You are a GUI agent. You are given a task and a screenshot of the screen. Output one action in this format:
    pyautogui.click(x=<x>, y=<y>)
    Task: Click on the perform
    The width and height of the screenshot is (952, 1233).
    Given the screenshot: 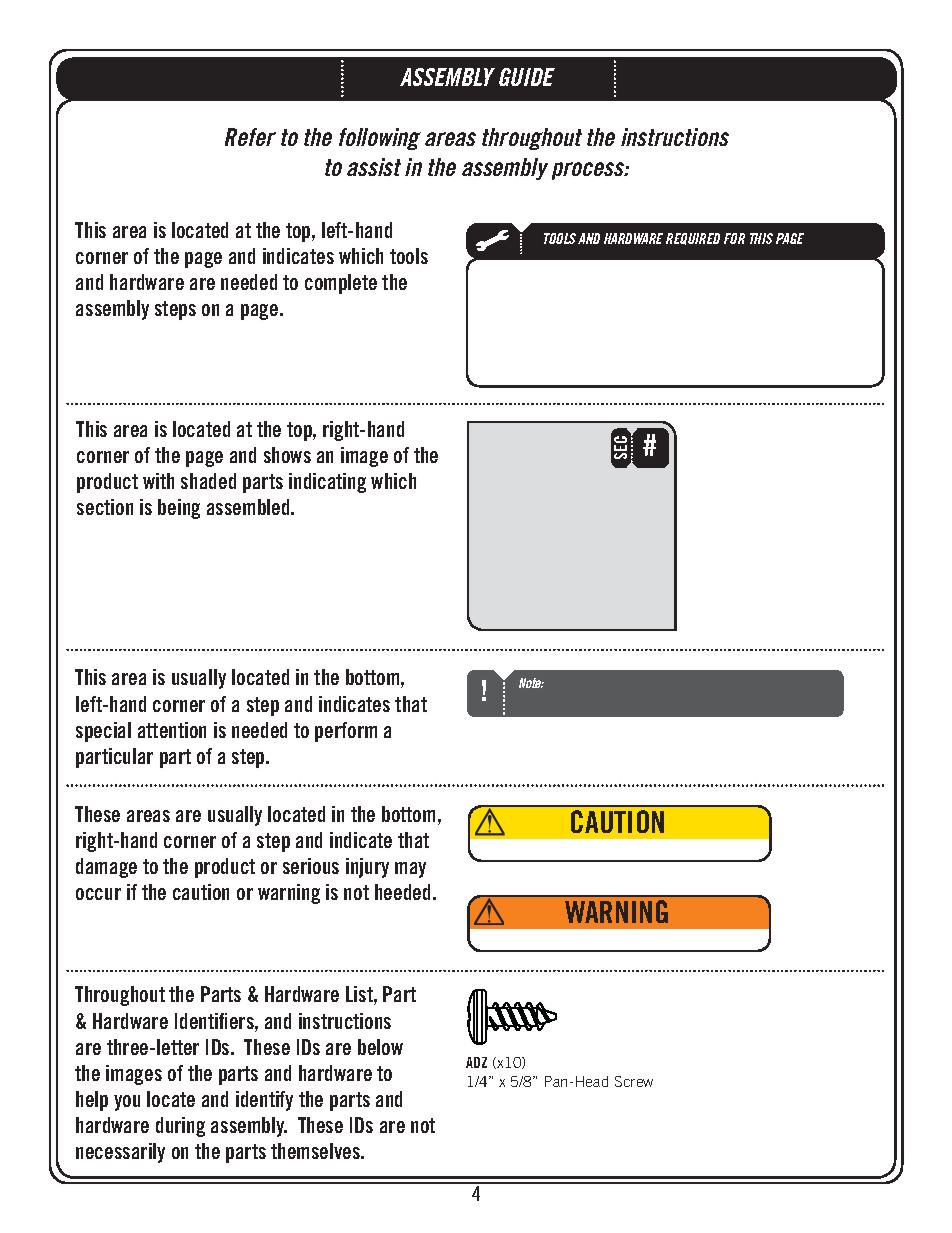 What is the action you would take?
    pyautogui.click(x=346, y=732)
